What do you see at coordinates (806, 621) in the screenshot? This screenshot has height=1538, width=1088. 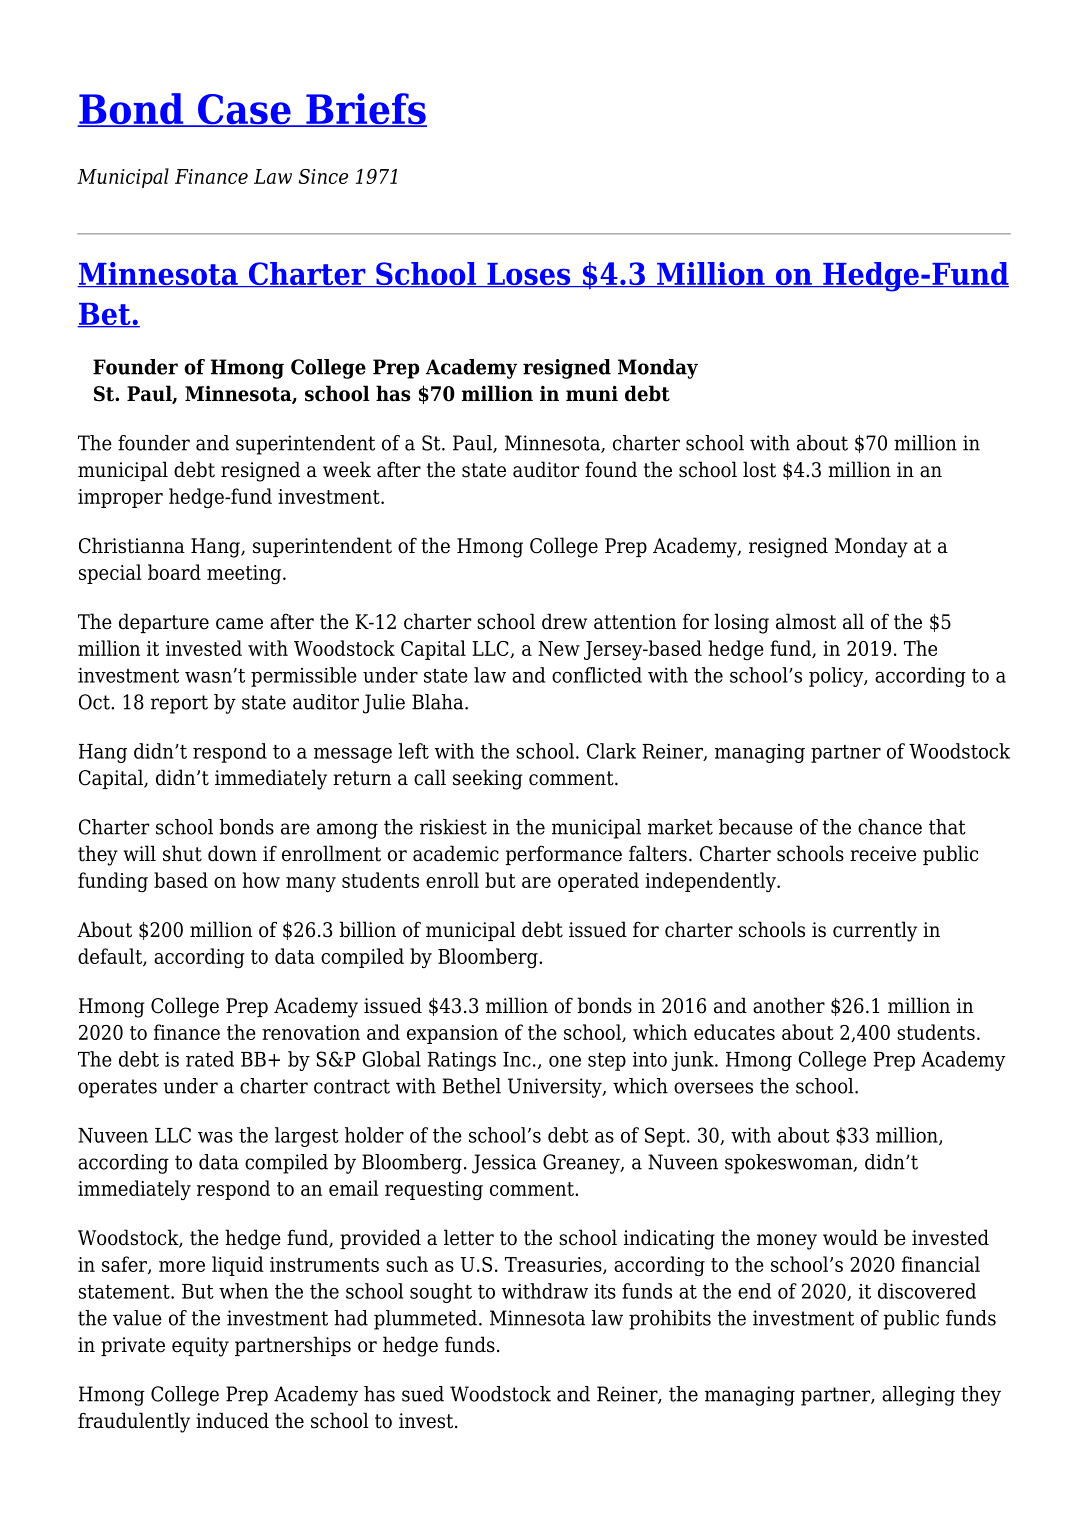 I see `almost` at bounding box center [806, 621].
